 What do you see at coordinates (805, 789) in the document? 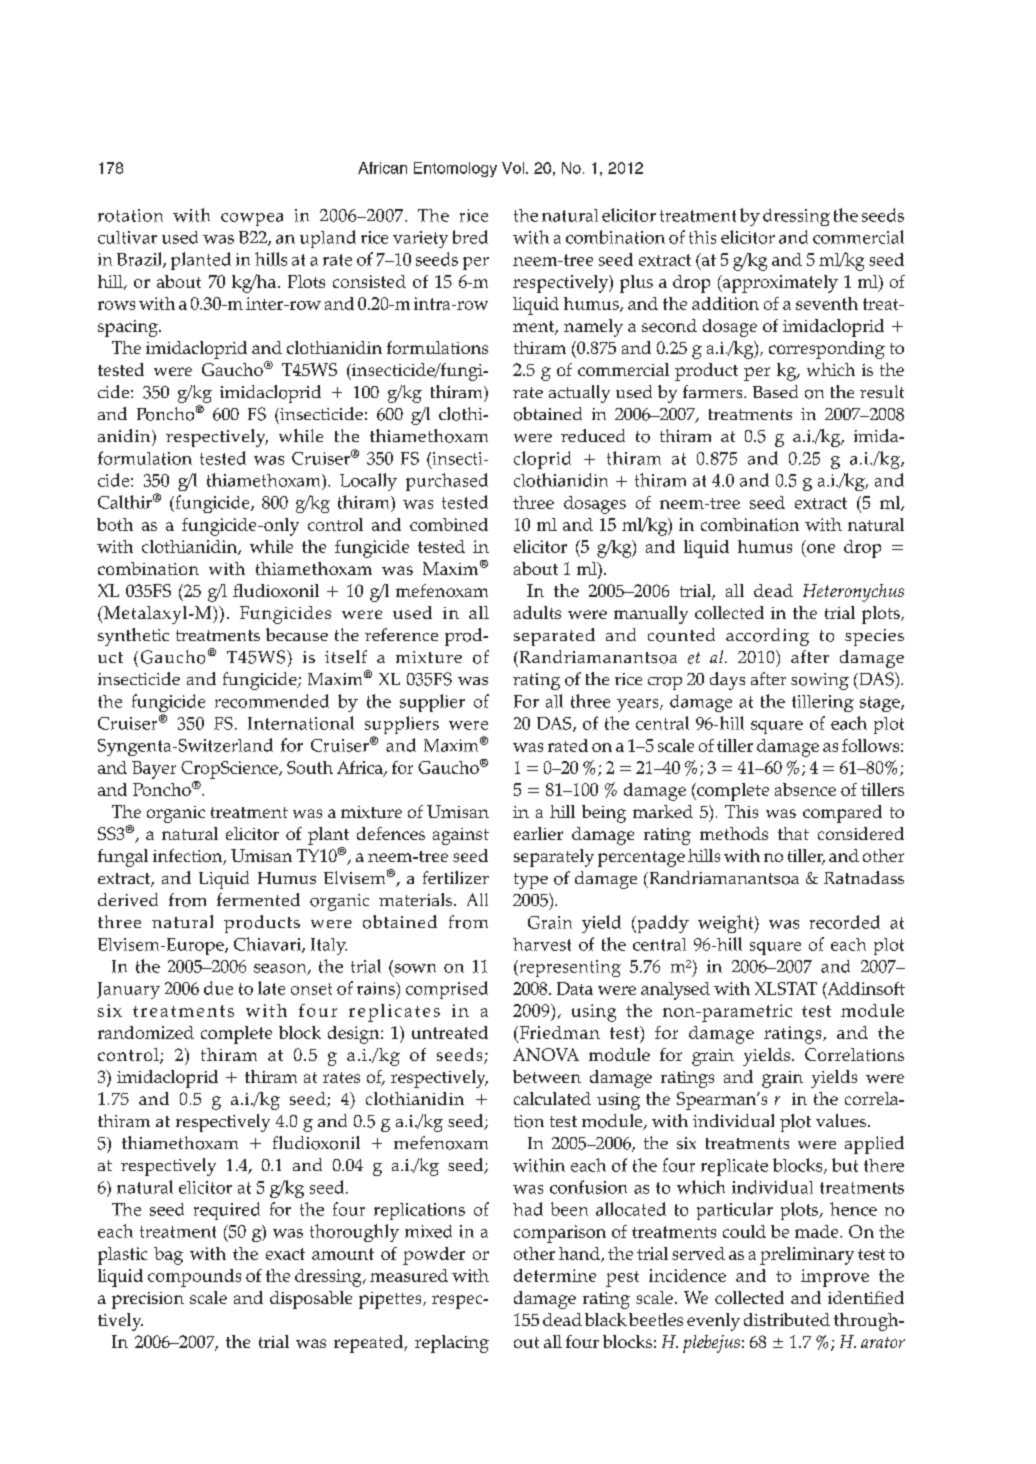
I see `absence` at bounding box center [805, 789].
